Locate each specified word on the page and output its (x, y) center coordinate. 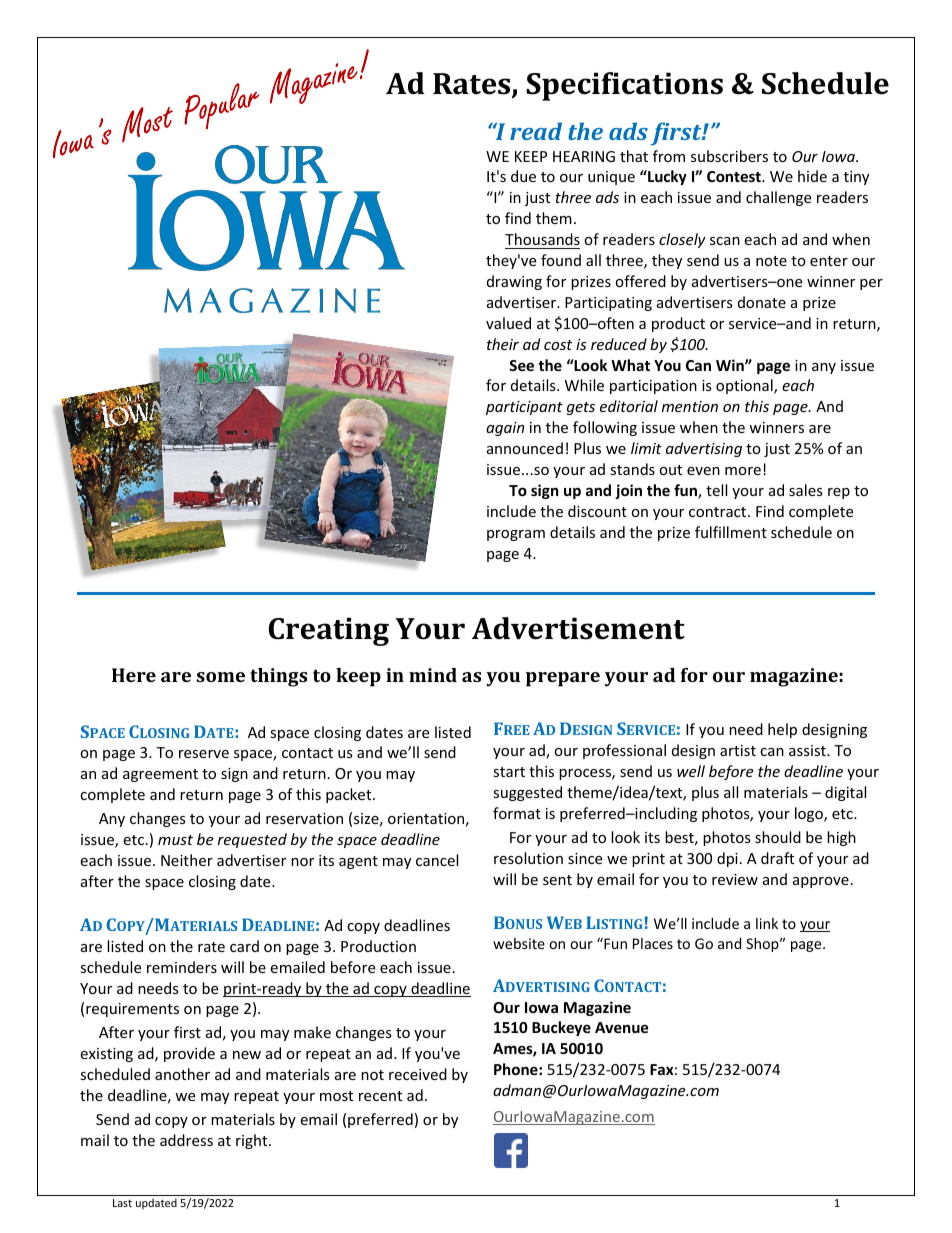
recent (380, 1096)
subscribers (729, 156)
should (778, 837)
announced (525, 448)
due (523, 176)
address (186, 1140)
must (175, 840)
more (743, 471)
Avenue (622, 1027)
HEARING (584, 156)
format (517, 813)
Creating (329, 631)
